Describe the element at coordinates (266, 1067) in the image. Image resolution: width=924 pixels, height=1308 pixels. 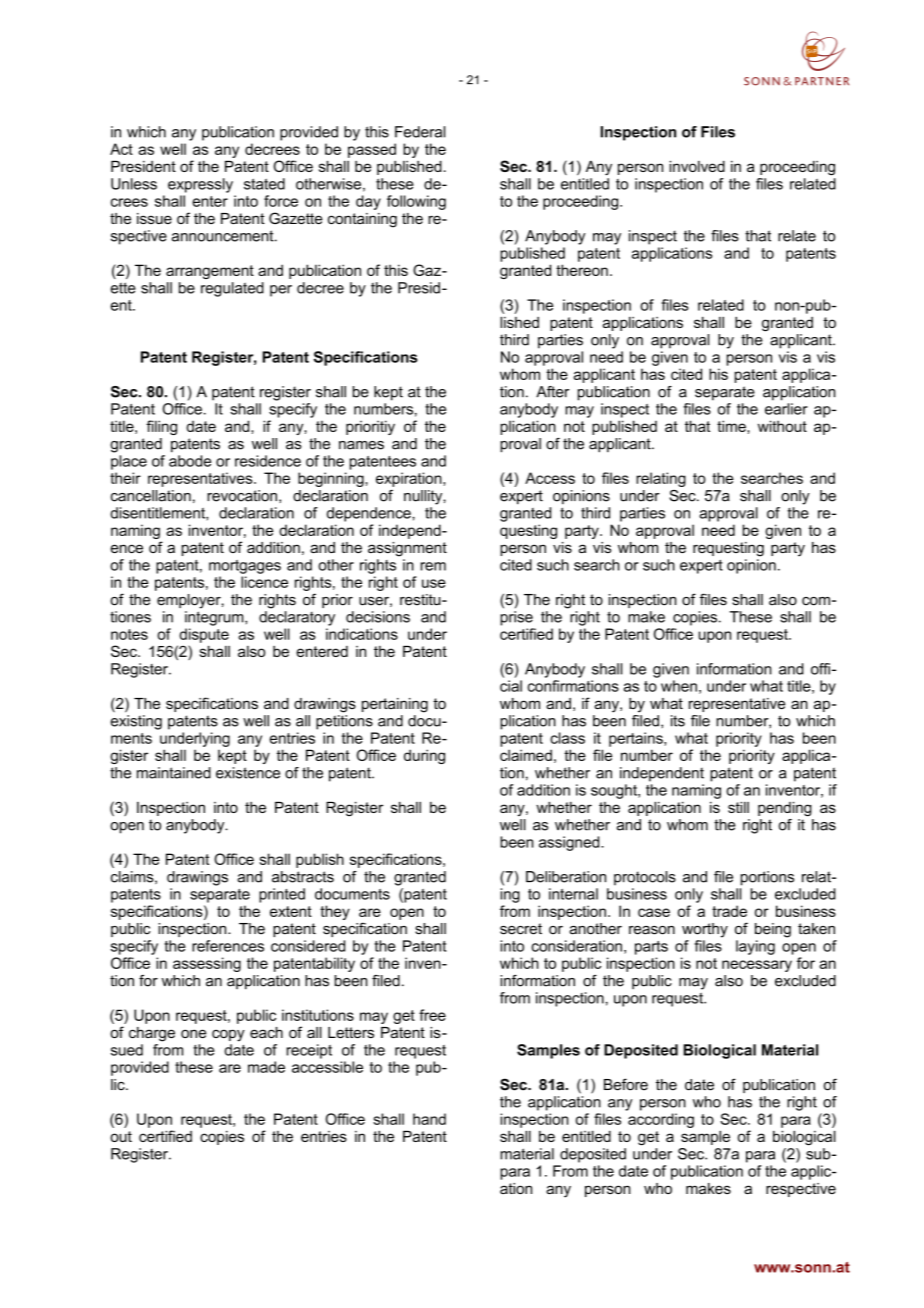
I see `made` at that location.
